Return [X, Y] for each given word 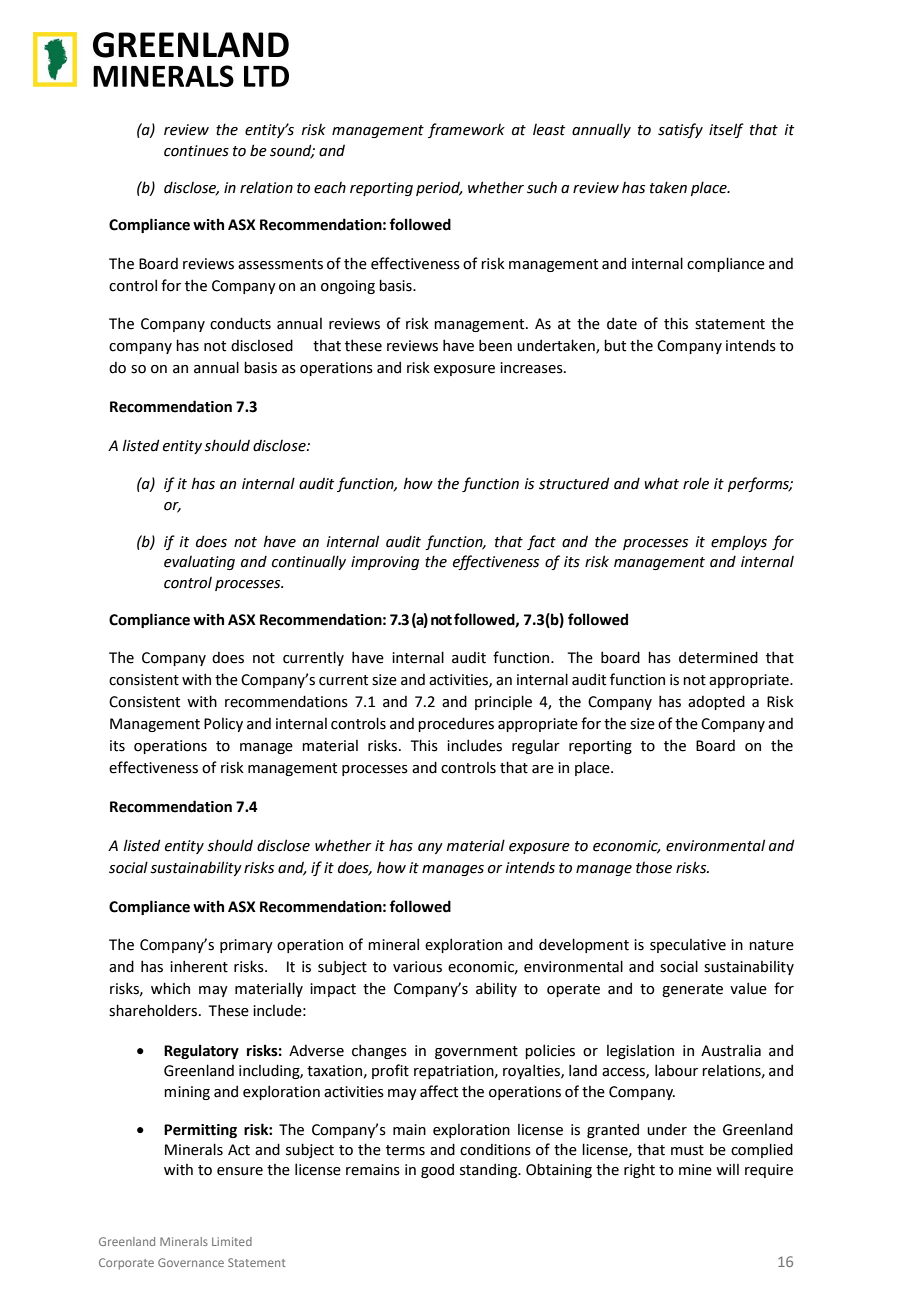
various [417, 967]
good [437, 1170]
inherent [199, 966]
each [330, 188]
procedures [456, 724]
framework [466, 130]
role [696, 483]
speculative [688, 946]
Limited [232, 1241]
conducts [240, 323]
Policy [223, 725]
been [495, 345]
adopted [716, 702]
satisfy [680, 130]
